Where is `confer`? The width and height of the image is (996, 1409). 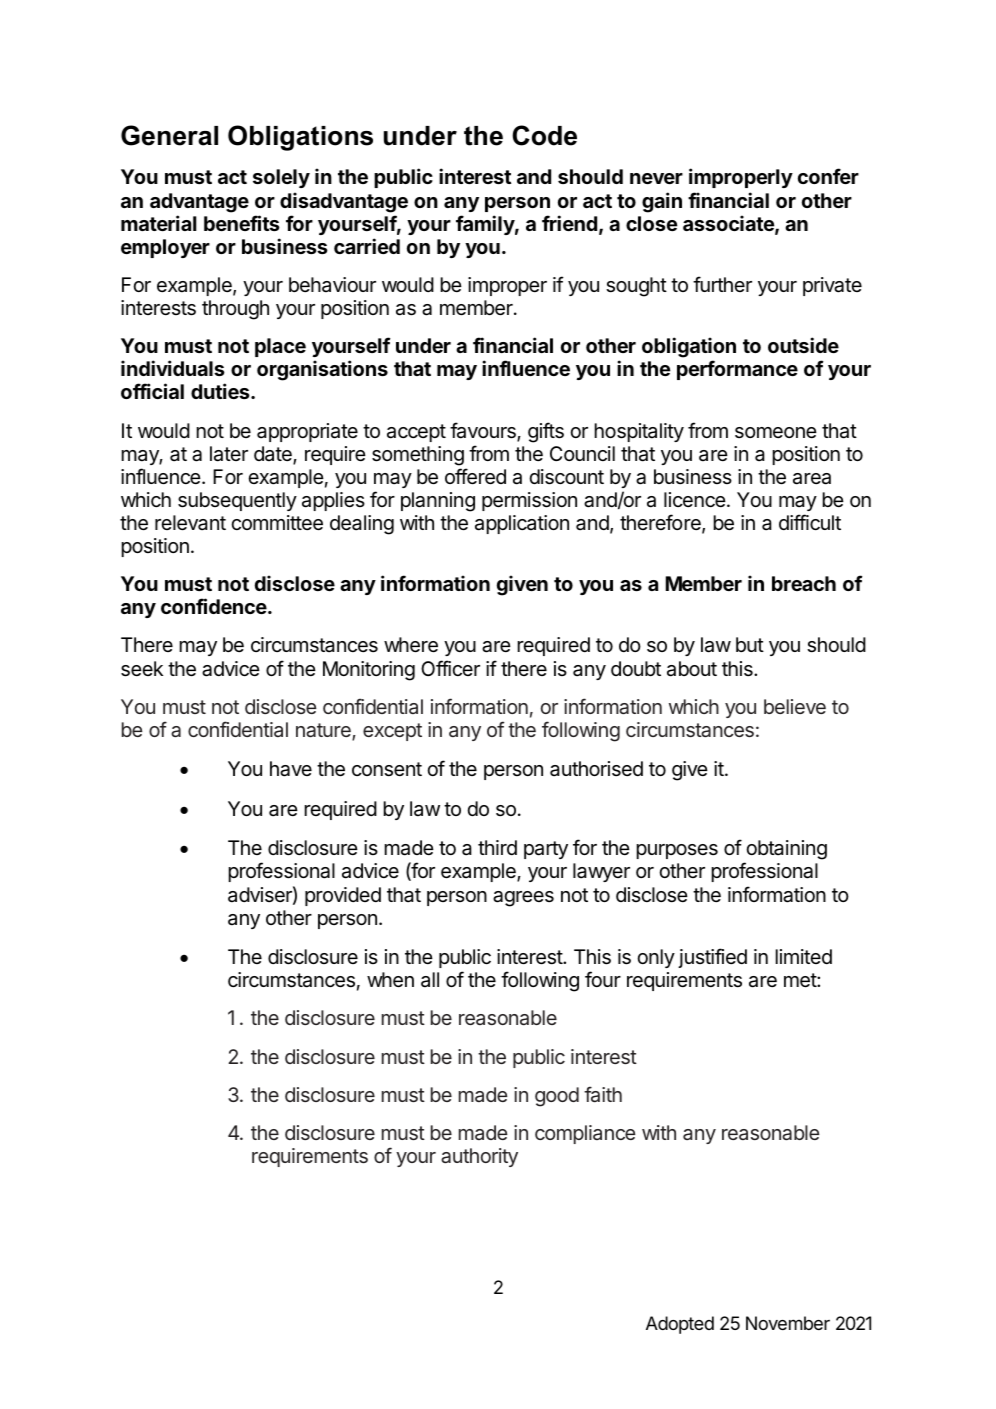
confer is located at coordinates (828, 176).
